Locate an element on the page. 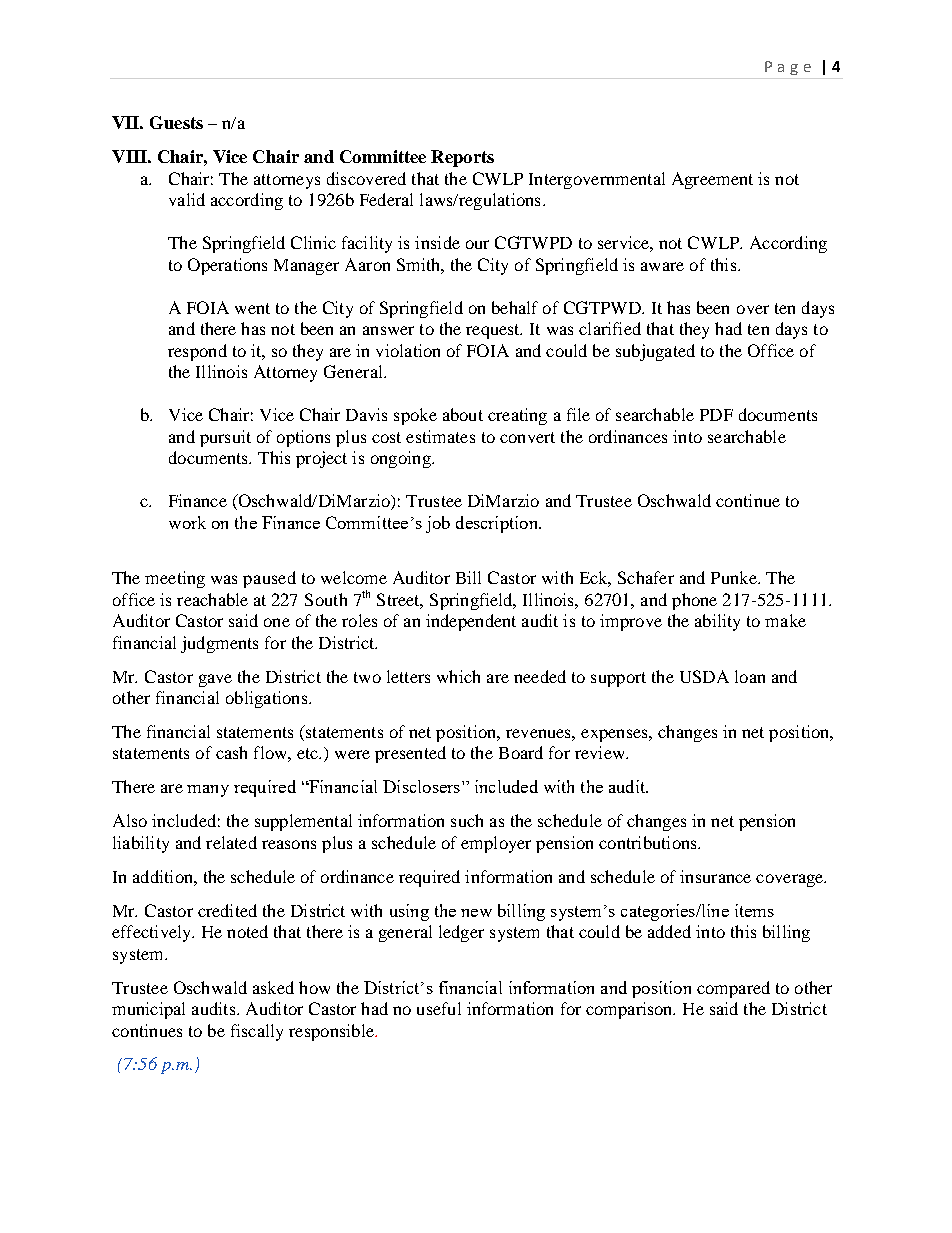  municipal is located at coordinates (148, 1010).
